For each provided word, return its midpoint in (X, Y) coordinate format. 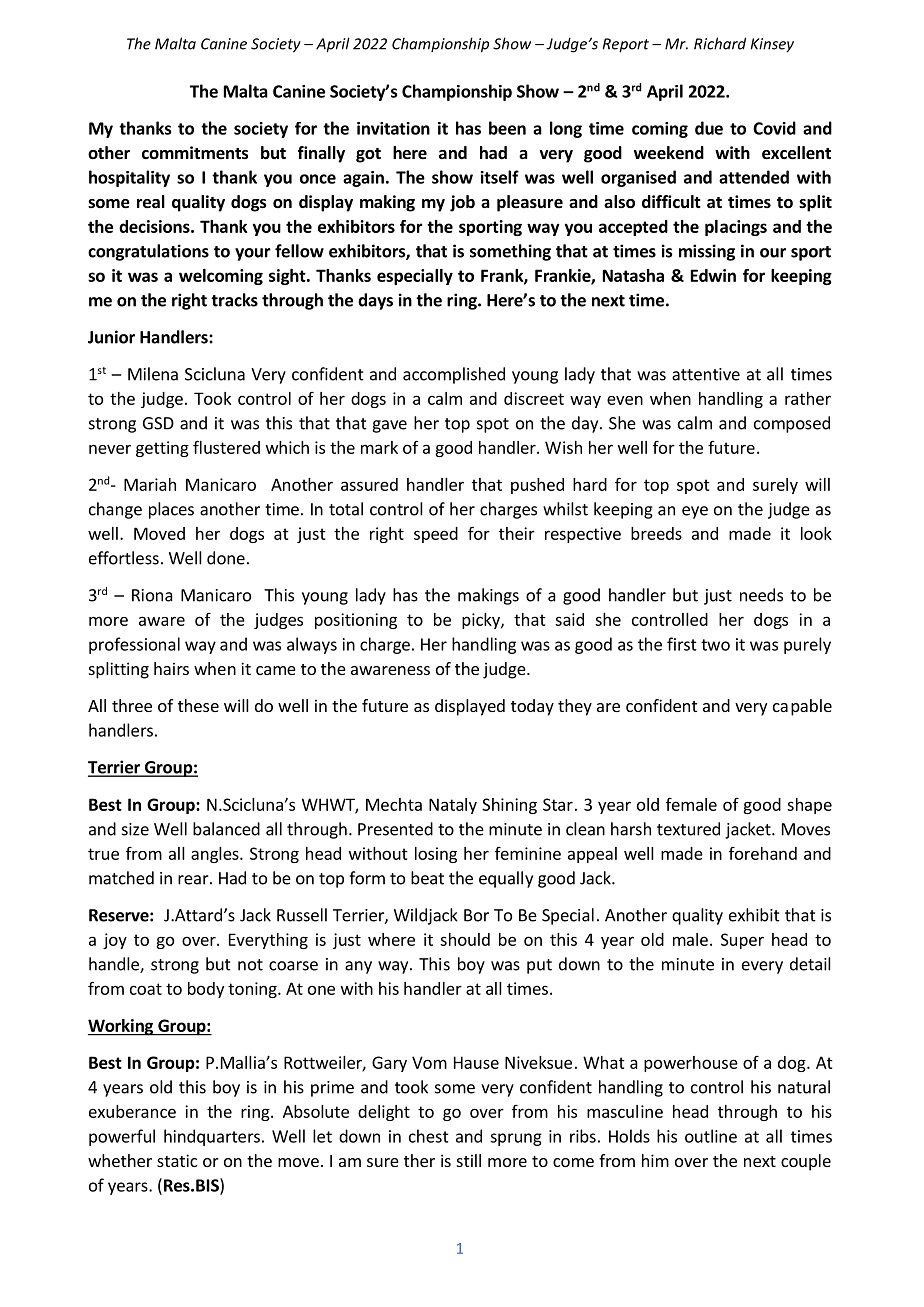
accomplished (454, 375)
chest (429, 1136)
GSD (158, 423)
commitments (195, 153)
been (507, 128)
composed (792, 424)
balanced (226, 829)
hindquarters (212, 1137)
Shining (509, 806)
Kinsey (772, 45)
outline (711, 1136)
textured (688, 829)
